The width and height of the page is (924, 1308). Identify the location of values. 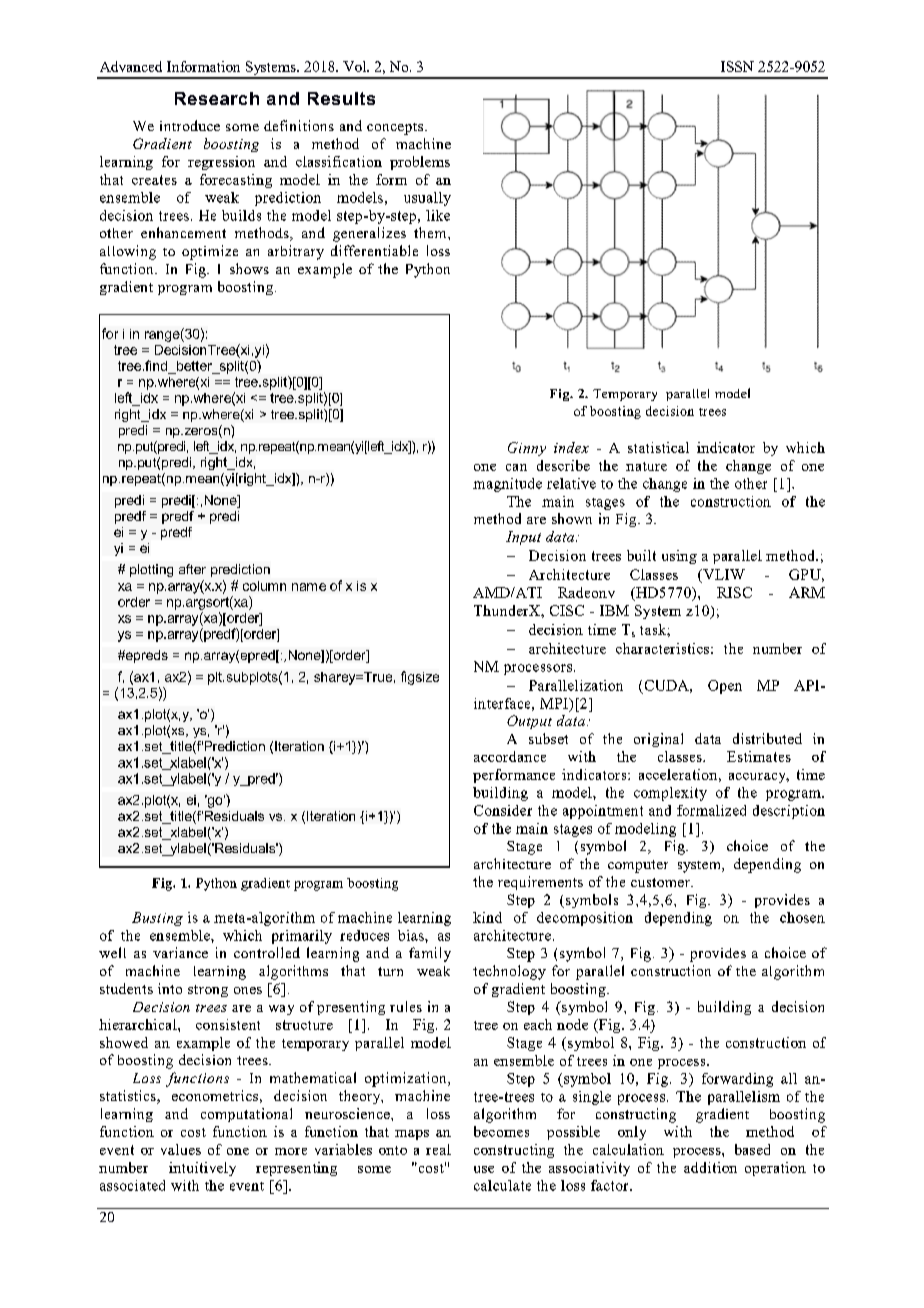
(181, 1149).
